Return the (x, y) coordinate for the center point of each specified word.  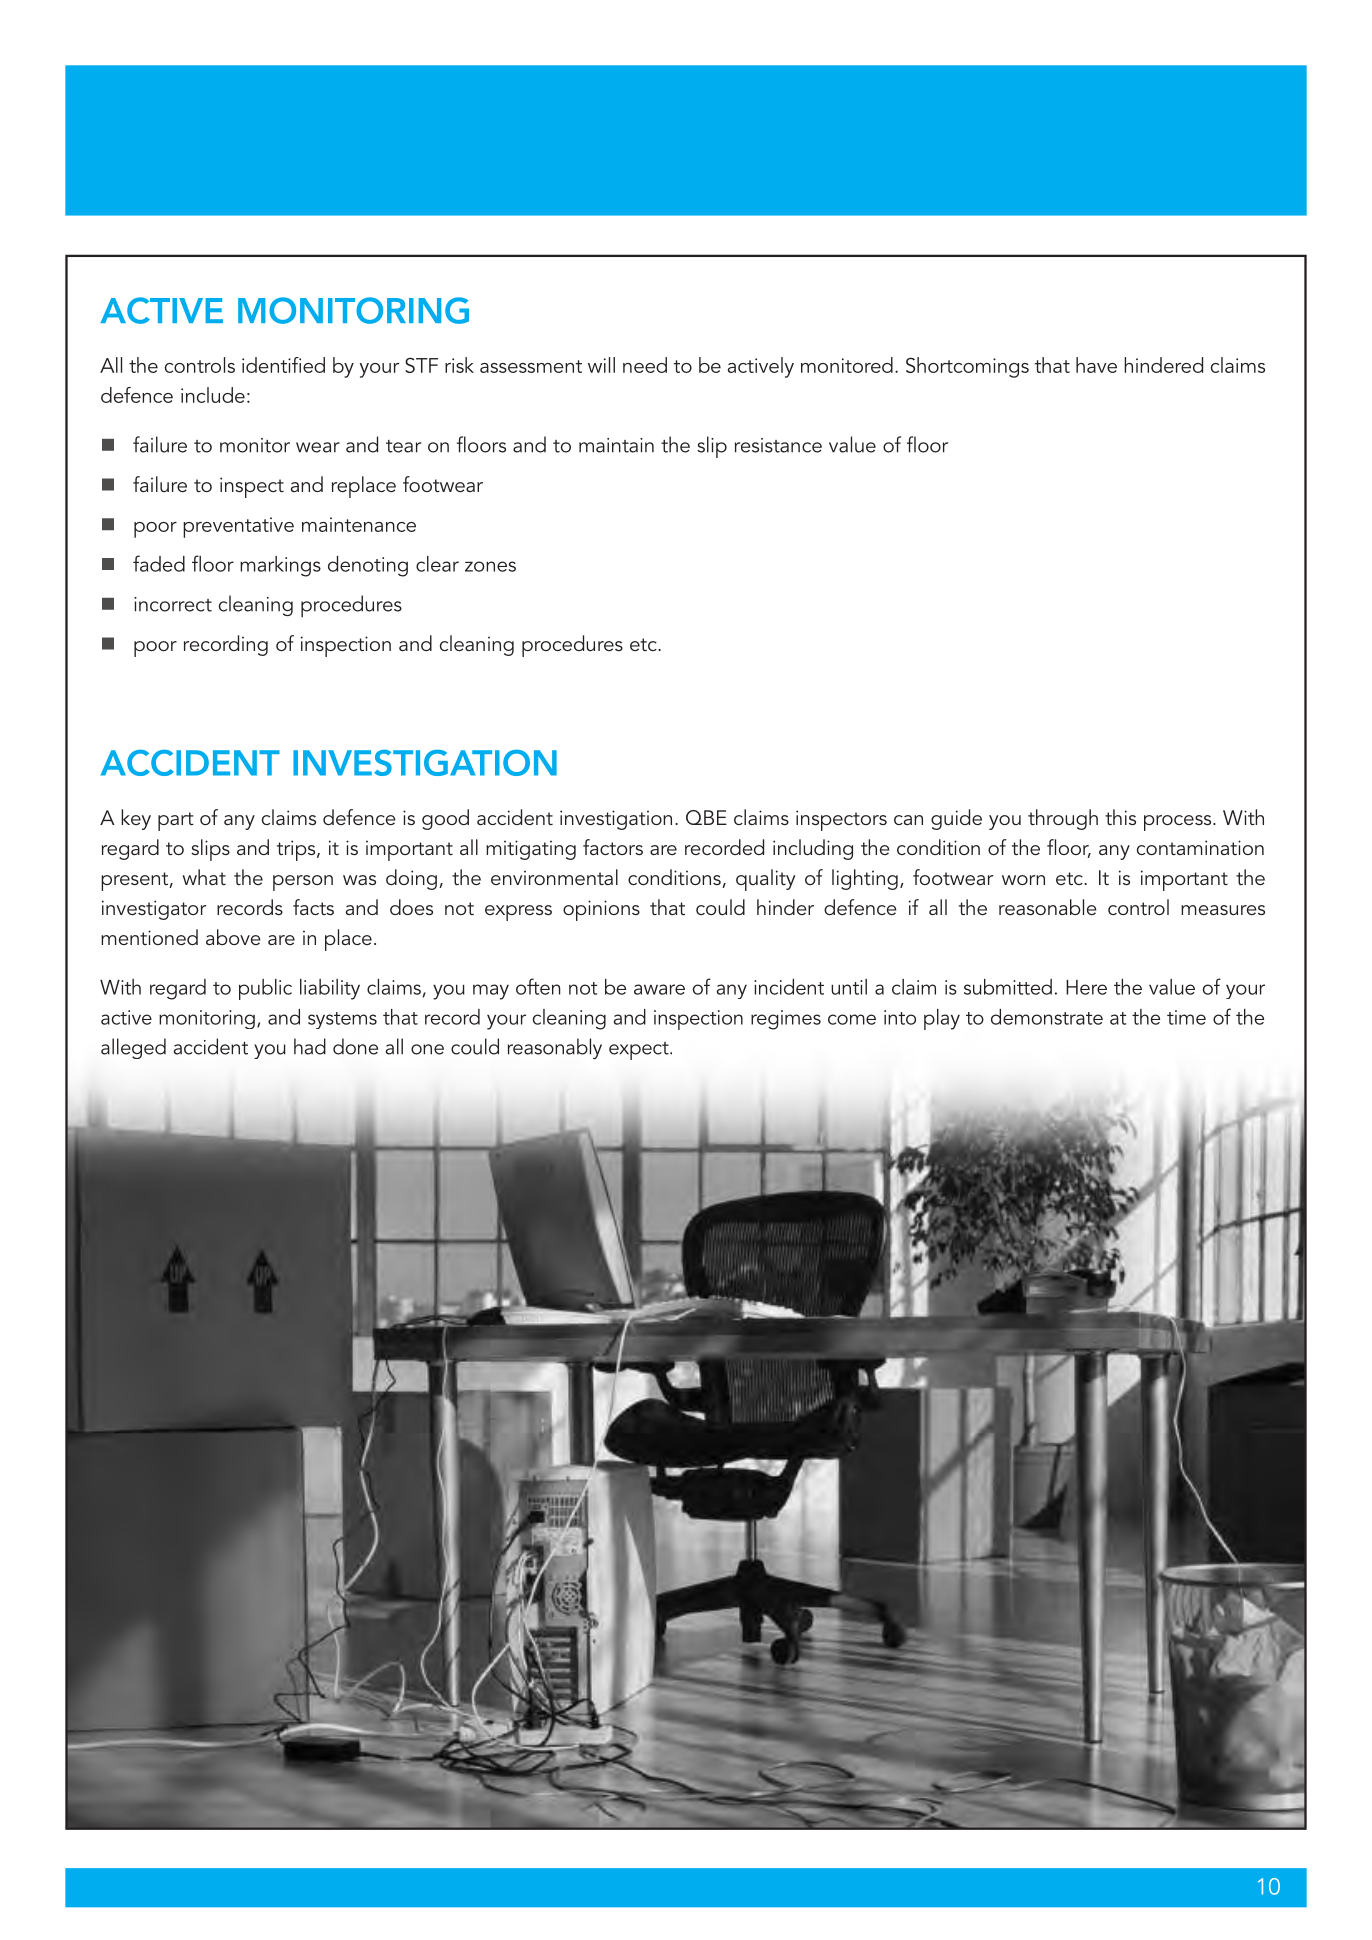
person (303, 883)
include (213, 395)
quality (766, 880)
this (1120, 817)
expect (640, 1051)
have (1096, 365)
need (645, 365)
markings (280, 566)
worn (1023, 880)
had (310, 1046)
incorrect (173, 604)
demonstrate (1047, 1017)
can (908, 820)
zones (490, 566)
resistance (778, 445)
